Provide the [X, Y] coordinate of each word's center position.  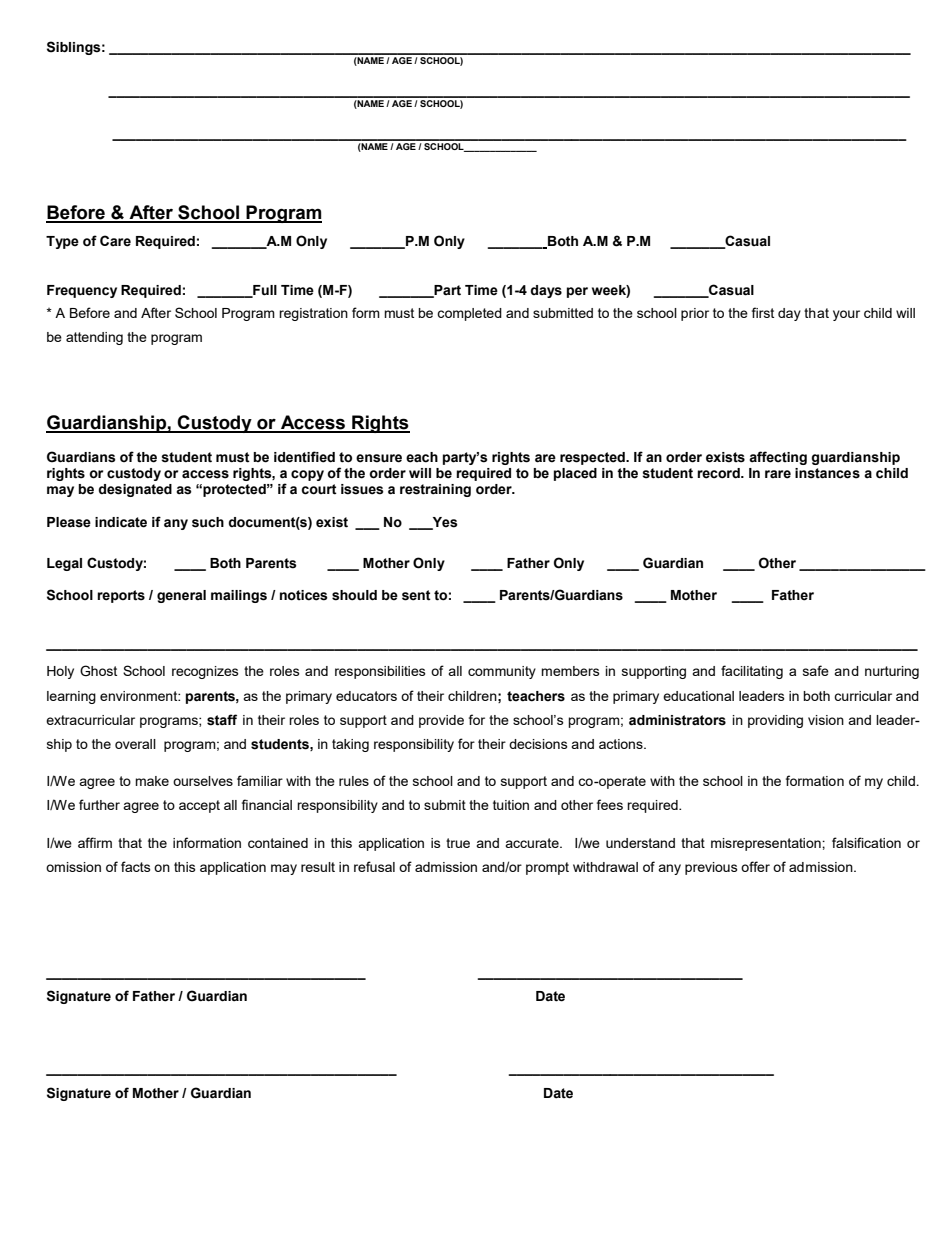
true [458, 843]
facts [136, 866]
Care [115, 241]
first [763, 312]
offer [755, 866]
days [546, 291]
